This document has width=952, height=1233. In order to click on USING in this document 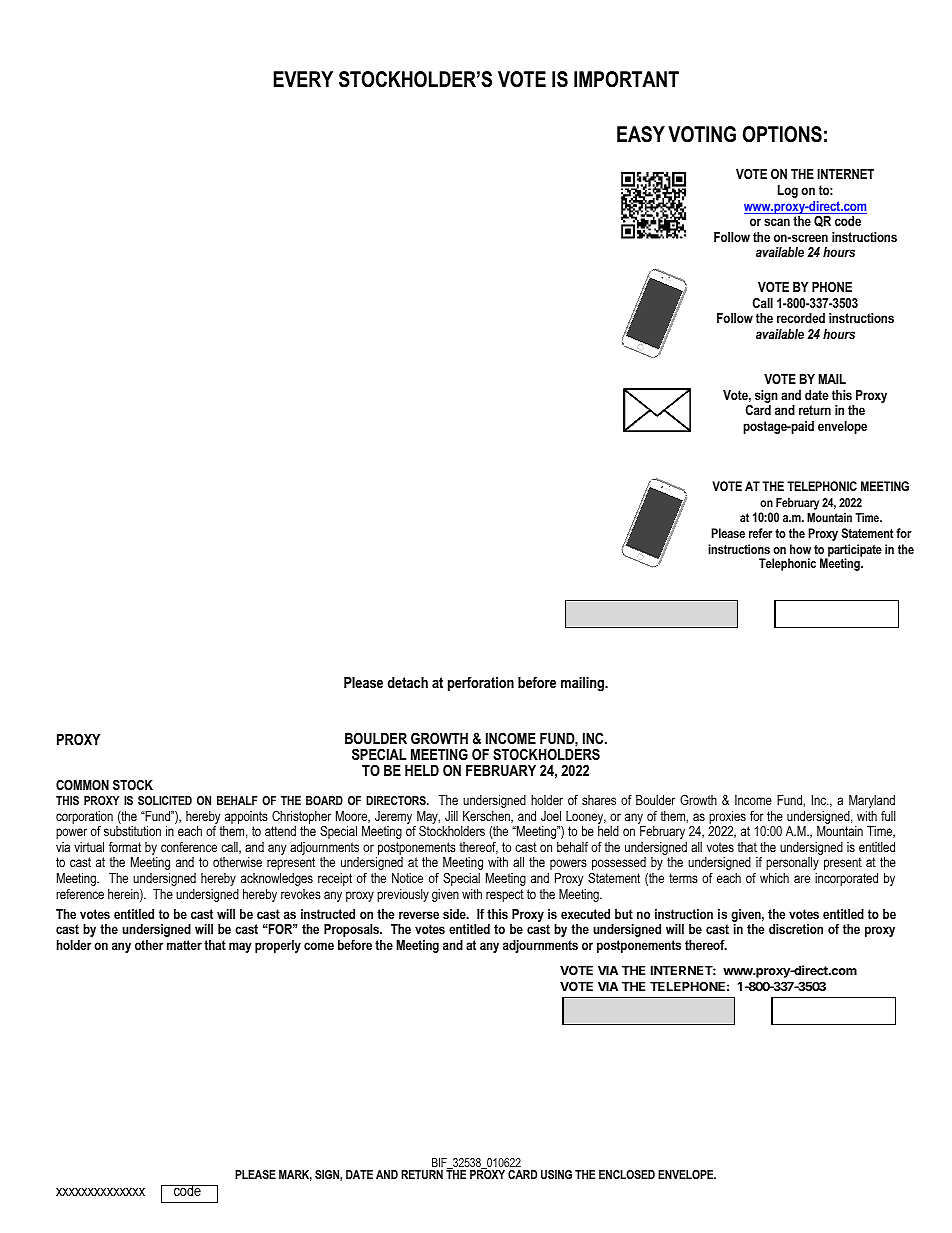, I will do `click(556, 1174)`.
